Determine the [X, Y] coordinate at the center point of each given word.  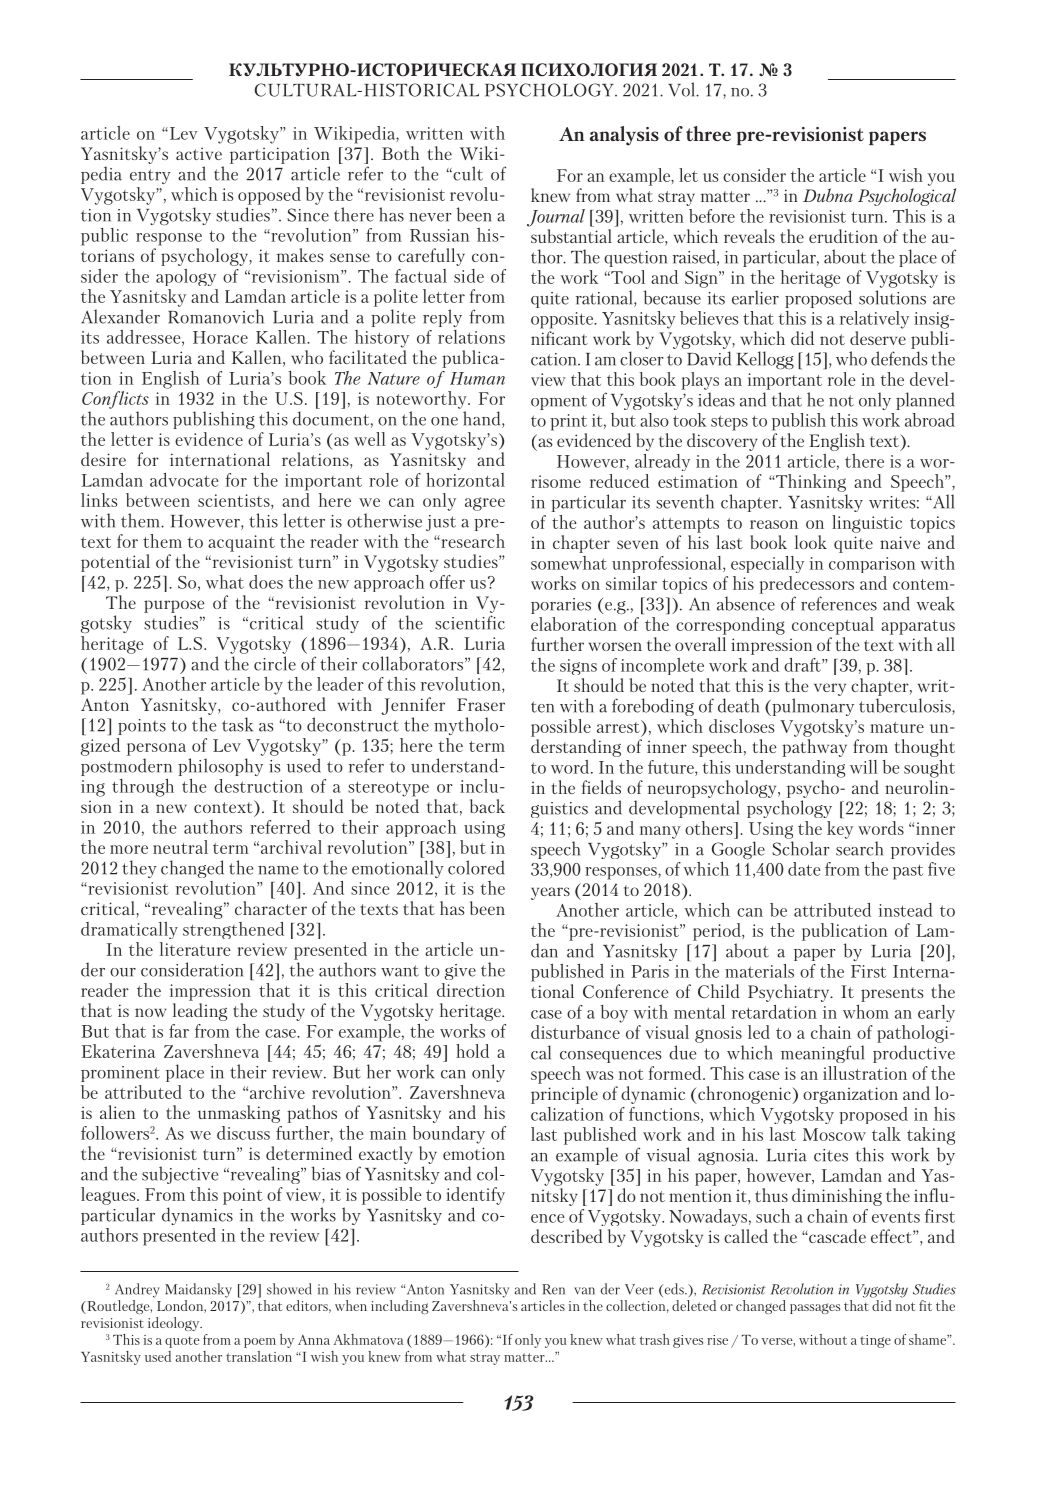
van [584, 1291]
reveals [749, 236]
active [199, 153]
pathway [814, 748]
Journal [556, 218]
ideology [175, 1324]
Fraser [481, 704]
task [237, 724]
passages [815, 1308]
